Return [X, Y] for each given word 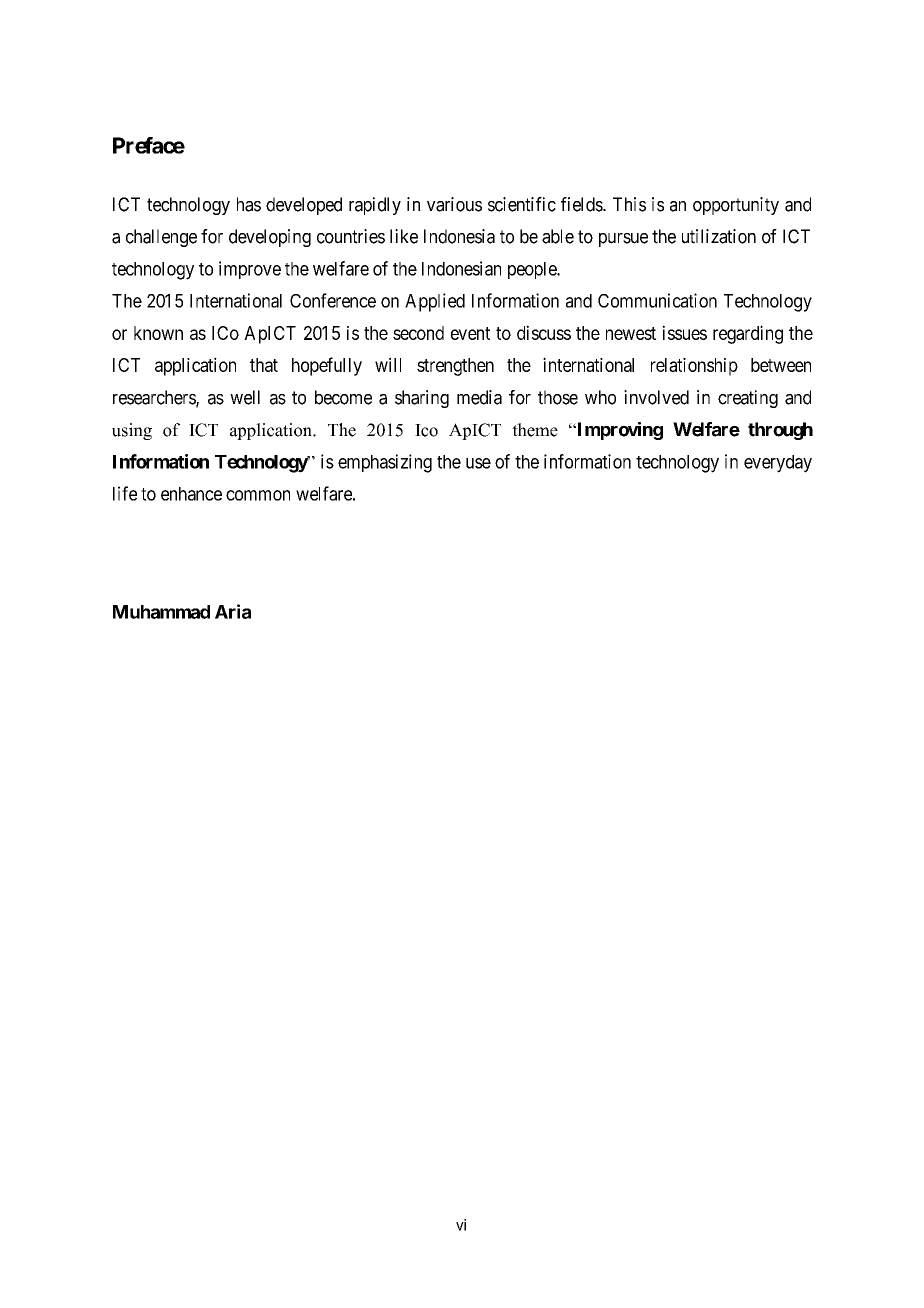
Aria [233, 611]
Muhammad [161, 612]
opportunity [736, 206]
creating [748, 399]
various [454, 204]
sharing [422, 399]
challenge [161, 238]
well [245, 397]
